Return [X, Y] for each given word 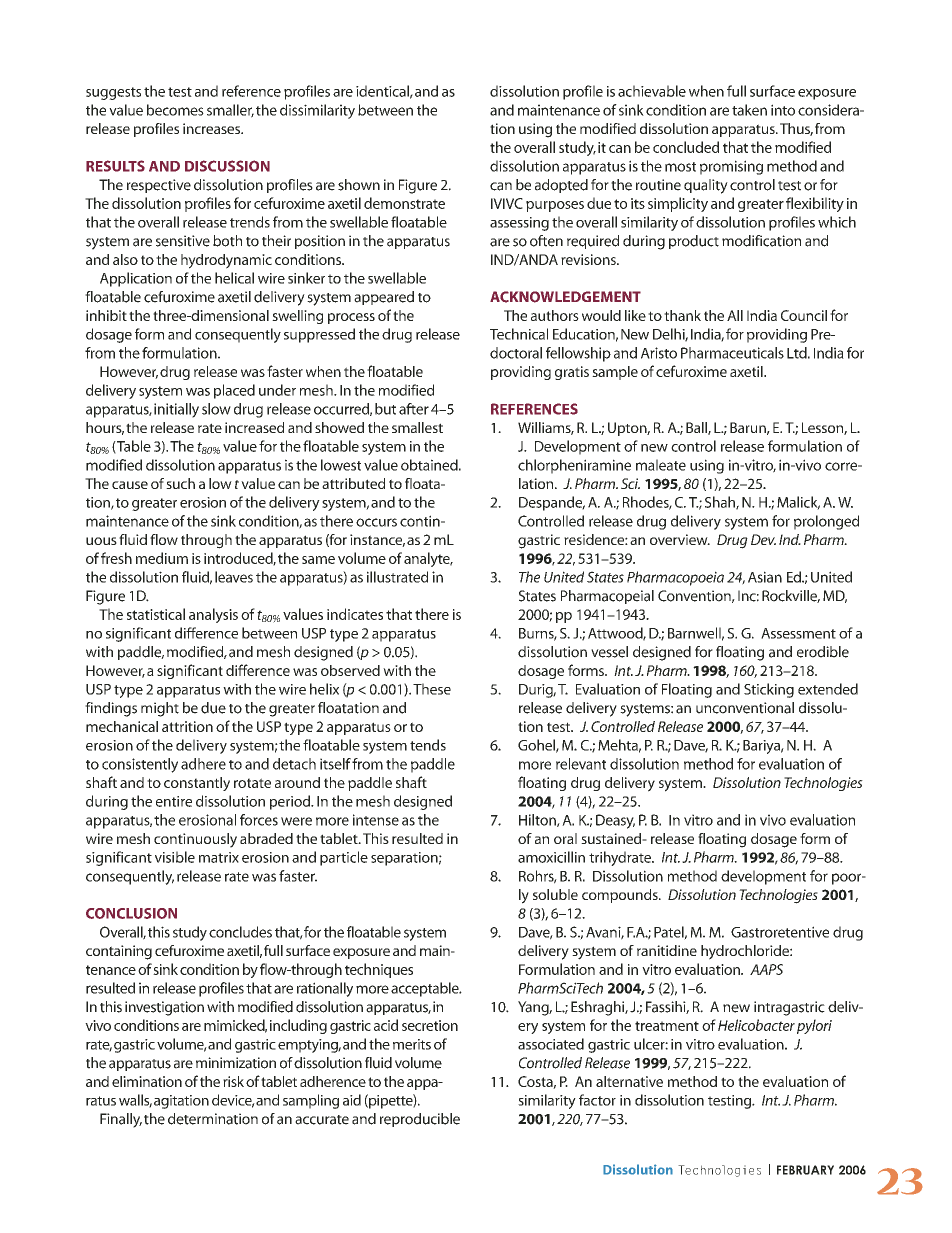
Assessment [798, 633]
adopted [561, 186]
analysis [213, 615]
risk [233, 1081]
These [432, 689]
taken [749, 110]
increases [213, 128]
